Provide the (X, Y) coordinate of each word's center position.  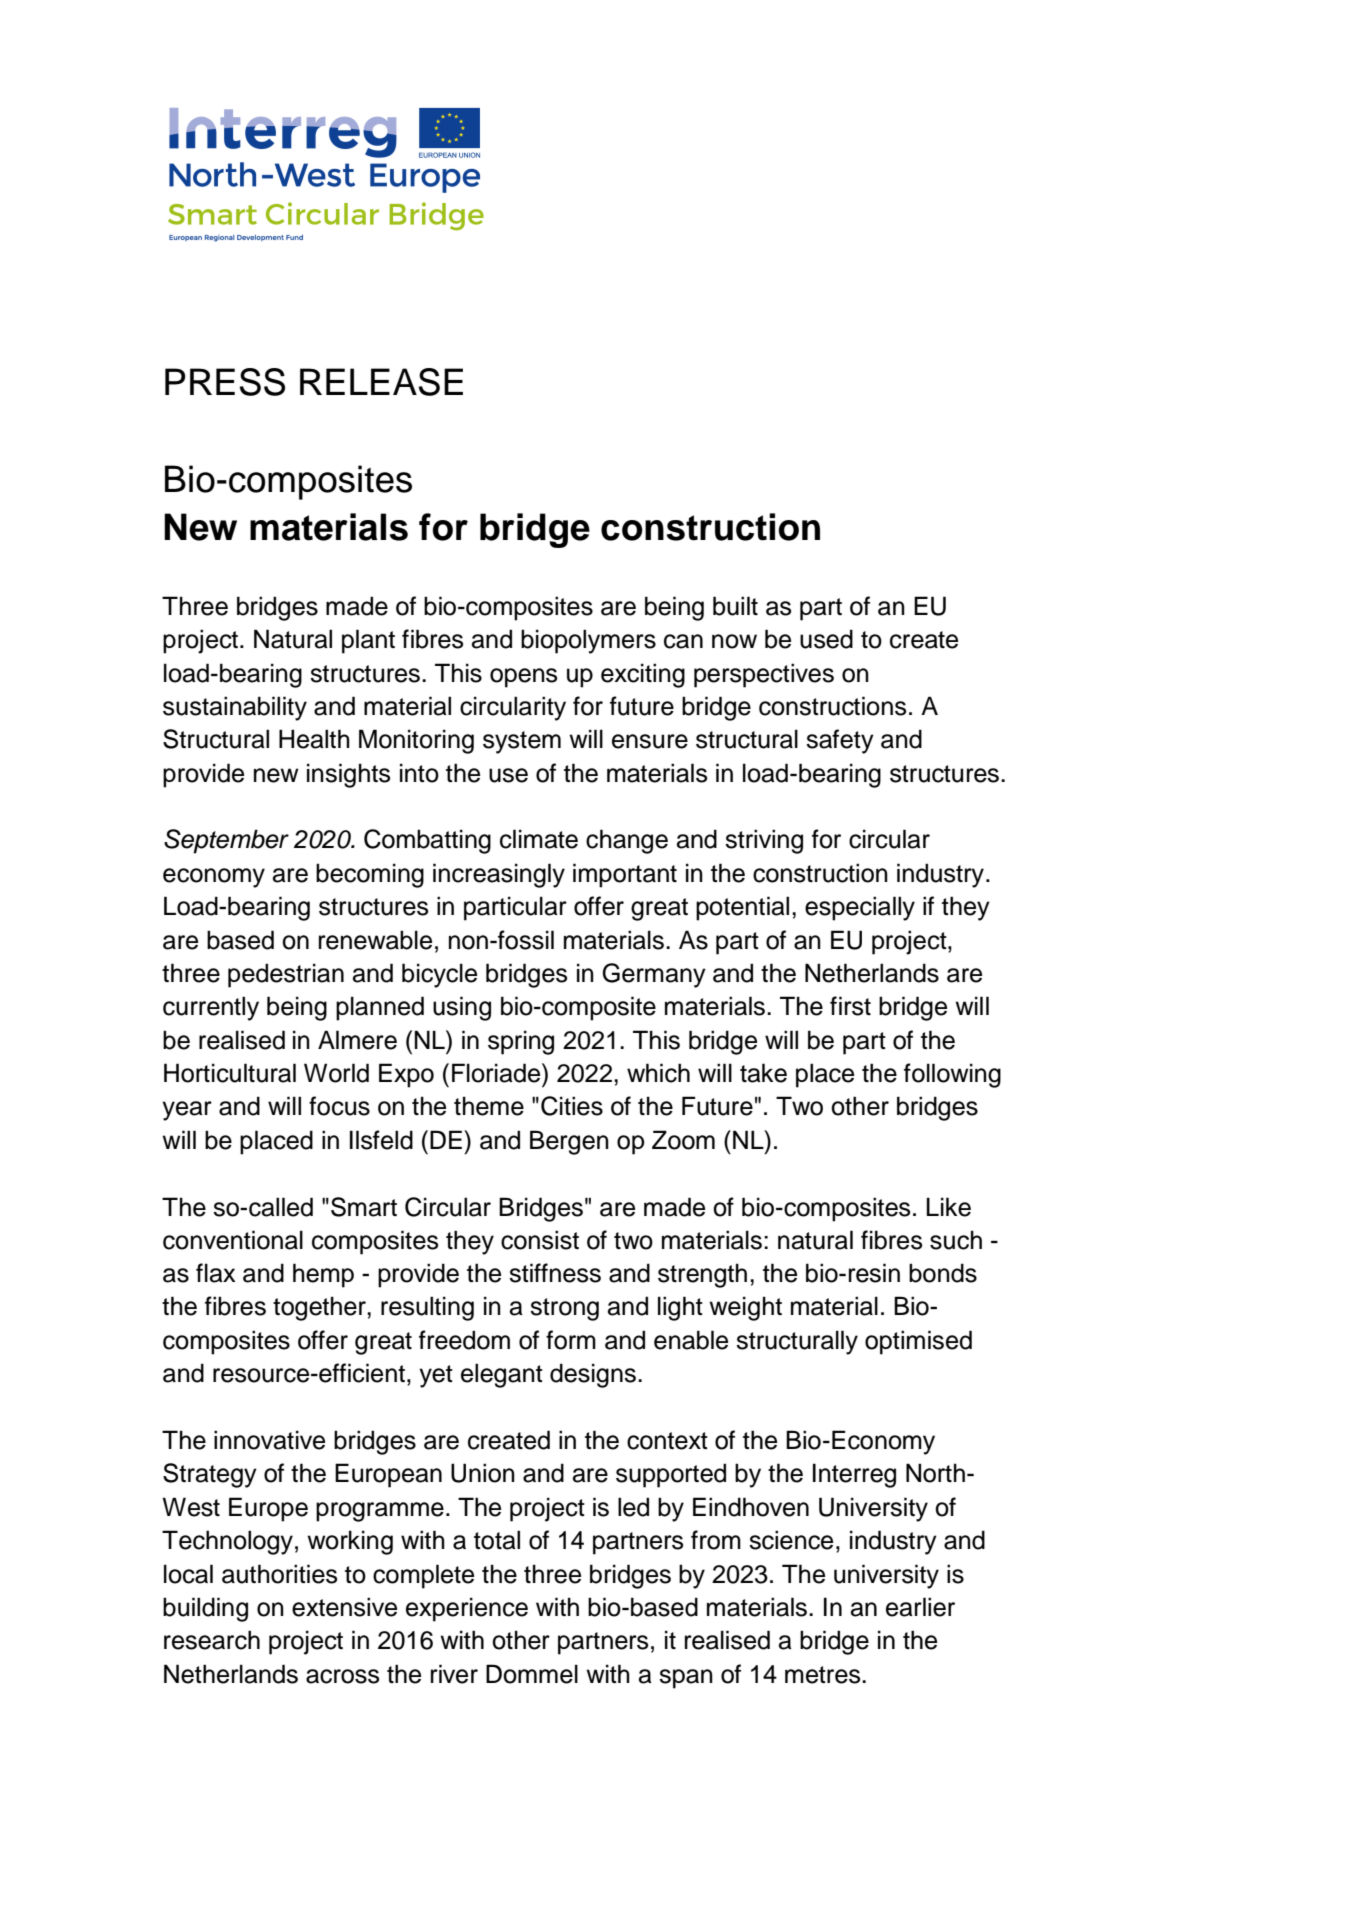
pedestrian (286, 975)
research (212, 1640)
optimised (918, 1342)
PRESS (225, 382)
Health (314, 739)
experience (467, 1609)
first (850, 1006)
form (571, 1340)
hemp (323, 1275)
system (522, 742)
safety (840, 741)
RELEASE (381, 382)
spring (521, 1042)
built (735, 606)
